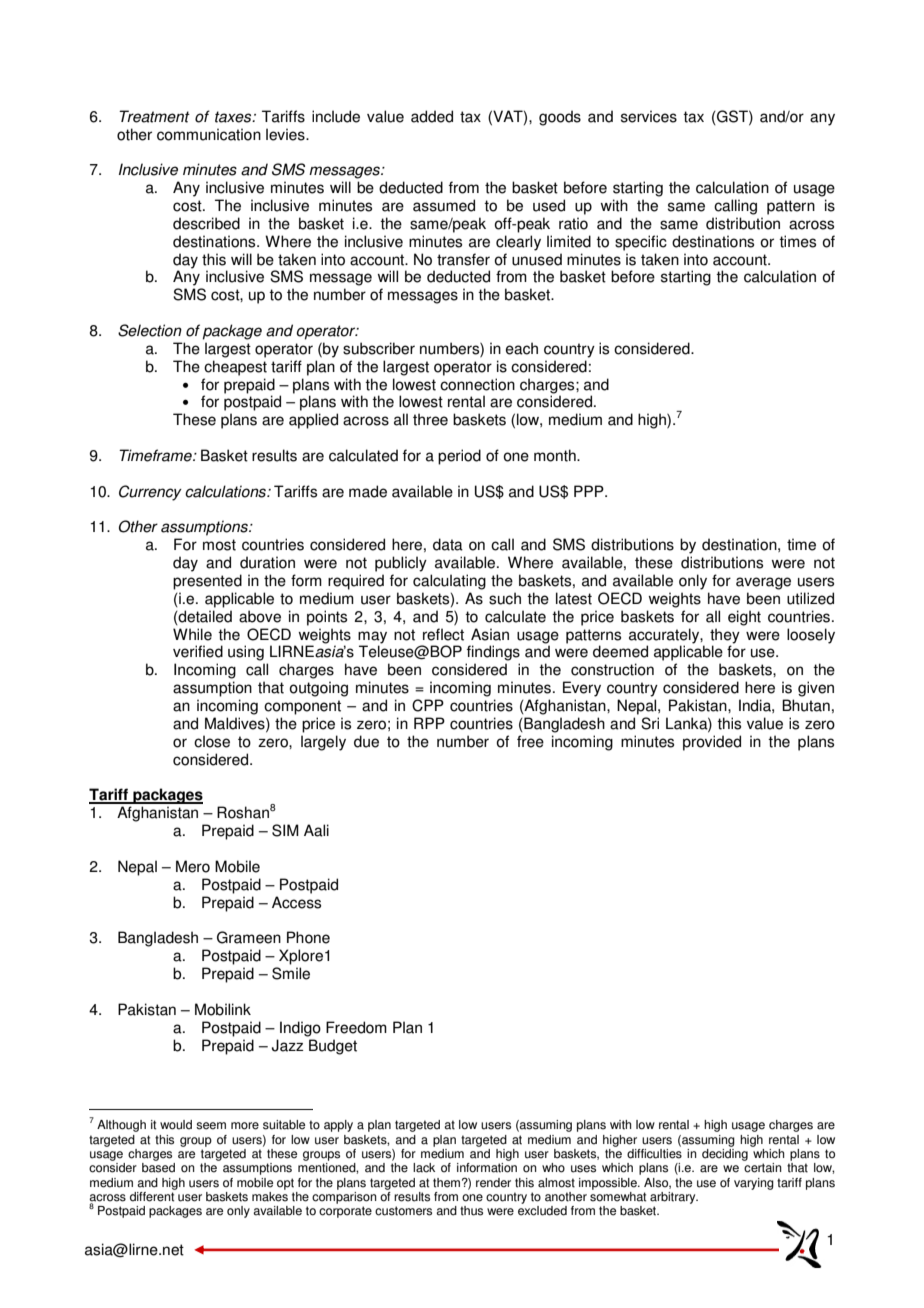 The width and height of the screenshot is (924, 1308). I want to click on based, so click(158, 1168).
